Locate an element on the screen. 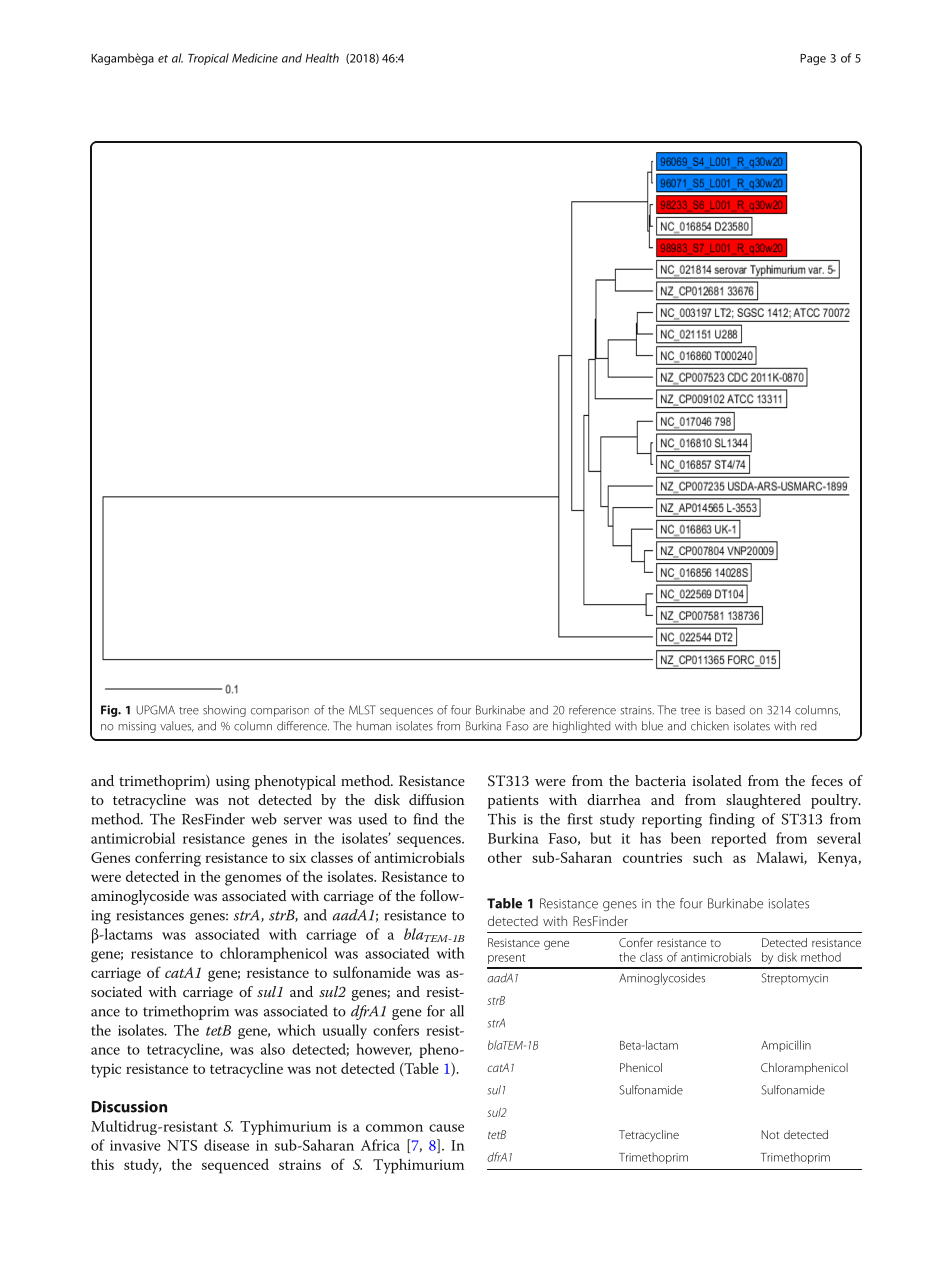 The width and height of the screenshot is (952, 1265). Tropical is located at coordinates (208, 59).
